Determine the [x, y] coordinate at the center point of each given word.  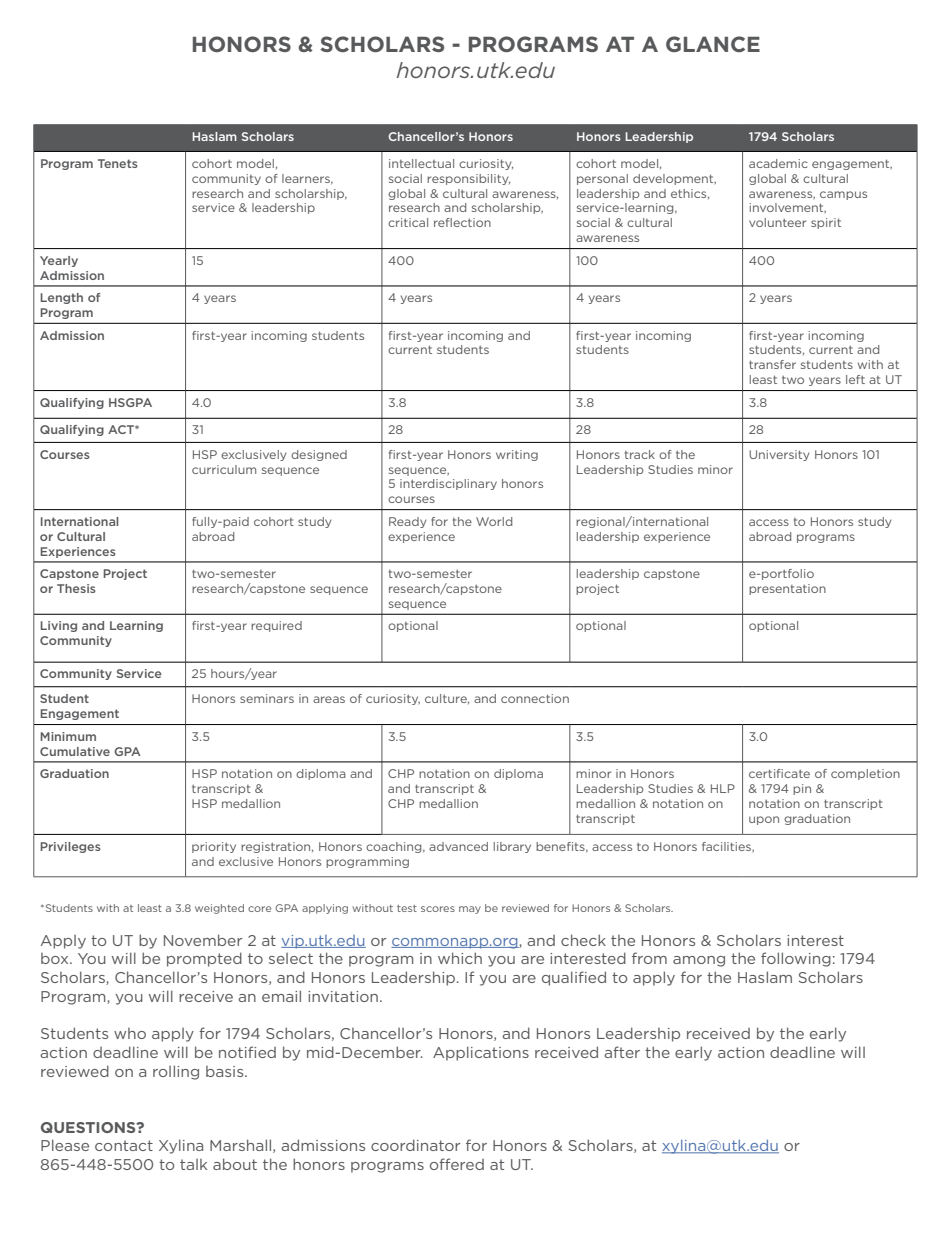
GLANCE [713, 44]
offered [457, 1164]
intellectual [421, 163]
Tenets [118, 163]
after [622, 1052]
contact [124, 1145]
